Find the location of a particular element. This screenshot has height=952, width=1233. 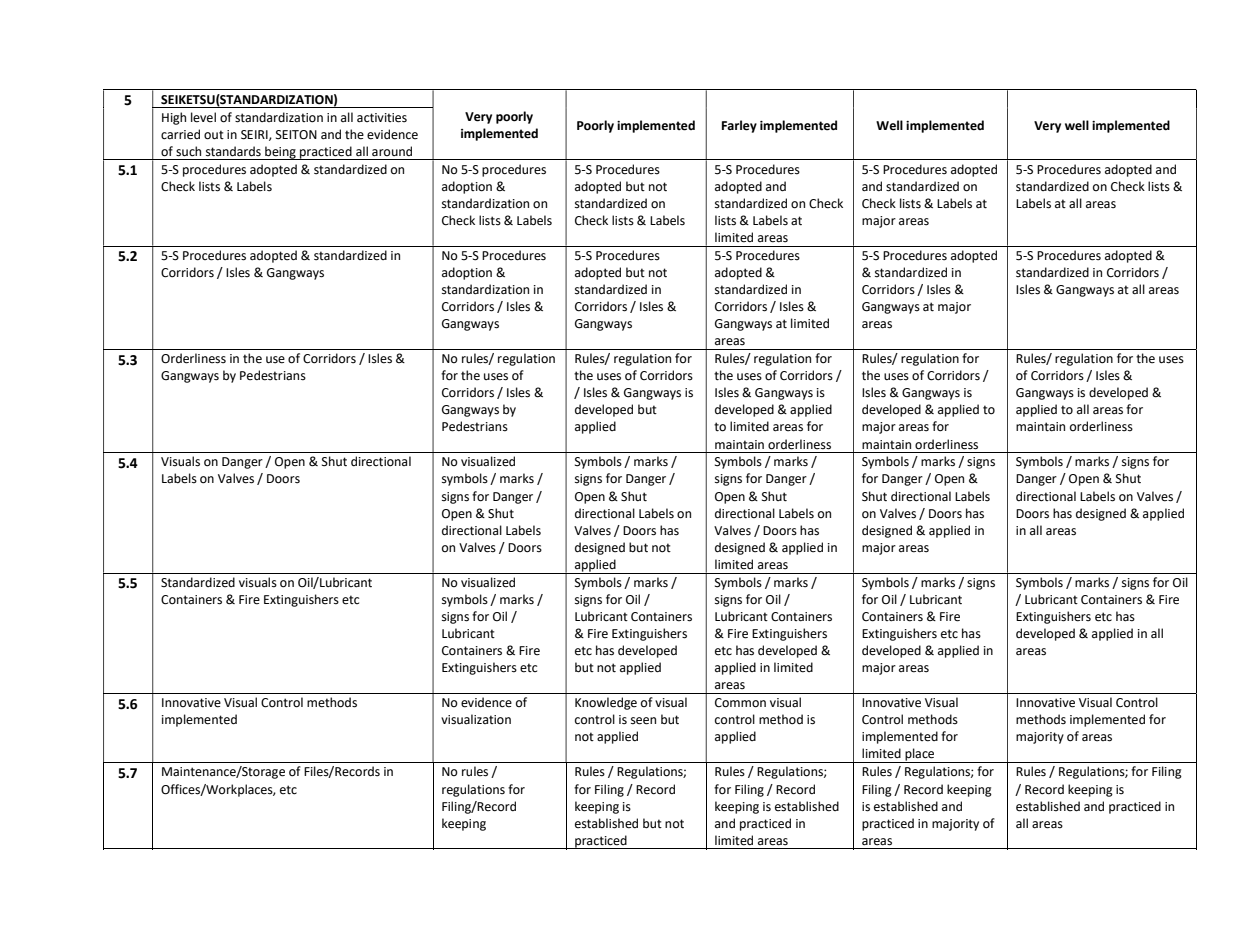

Common is located at coordinates (740, 703).
